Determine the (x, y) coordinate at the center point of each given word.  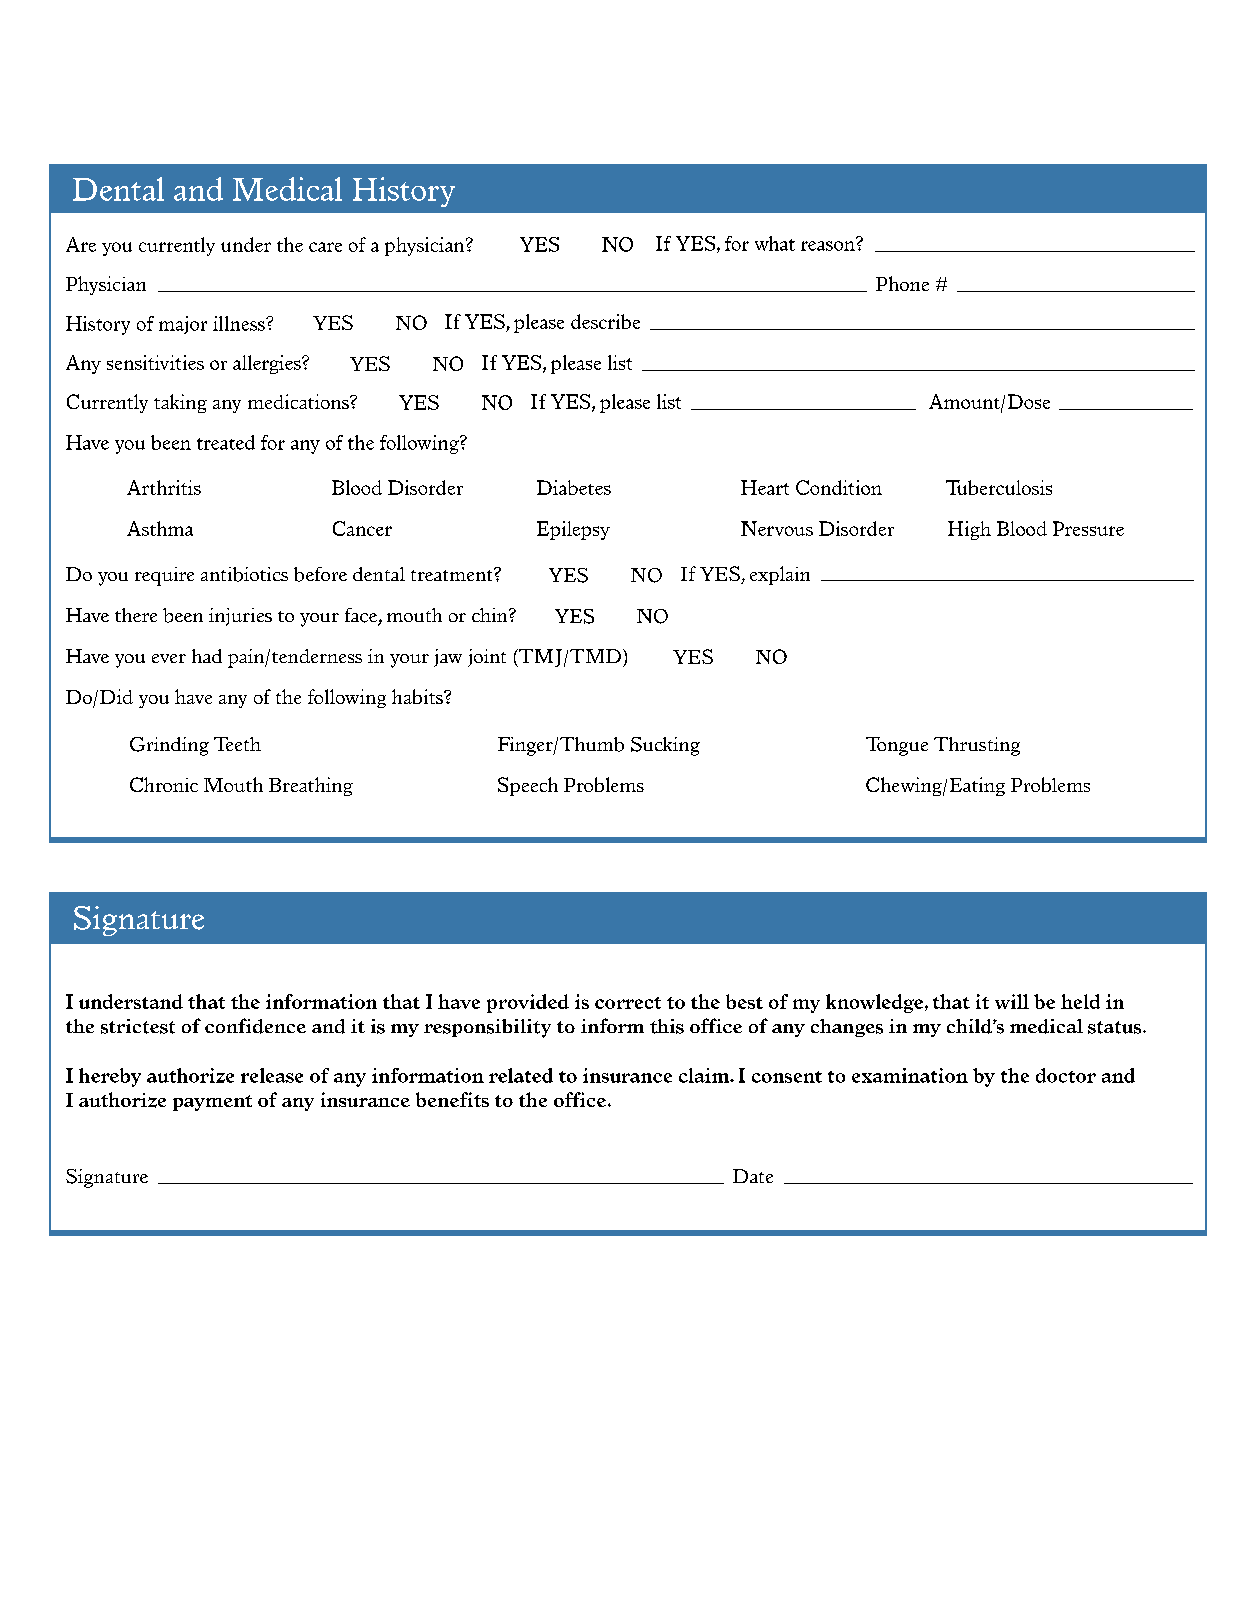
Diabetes (574, 487)
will (1012, 1001)
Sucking (665, 746)
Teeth (237, 744)
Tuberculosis (999, 487)
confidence (255, 1026)
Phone (902, 283)
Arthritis (164, 487)
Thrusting (977, 746)
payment (212, 1103)
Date (753, 1176)
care (325, 247)
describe (605, 321)
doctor (1066, 1075)
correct (628, 1003)
